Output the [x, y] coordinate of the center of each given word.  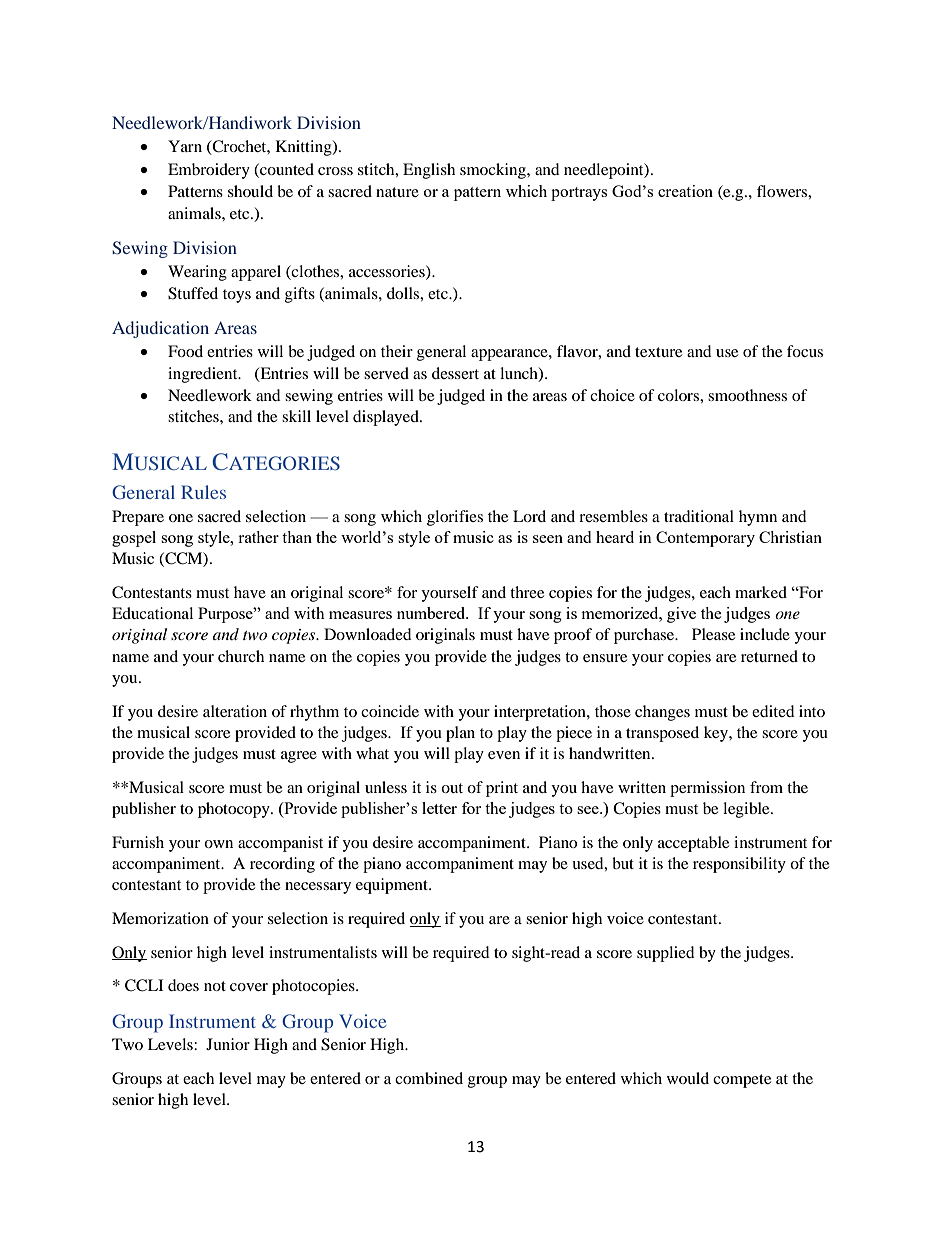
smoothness [747, 395]
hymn [758, 518]
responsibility [739, 865]
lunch [520, 374]
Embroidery [209, 171]
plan [460, 734]
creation [685, 191]
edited [773, 711]
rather [258, 537]
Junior [228, 1044]
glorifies [455, 518]
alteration [235, 711]
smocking [494, 171]
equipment [393, 886]
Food [185, 351]
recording [282, 865]
